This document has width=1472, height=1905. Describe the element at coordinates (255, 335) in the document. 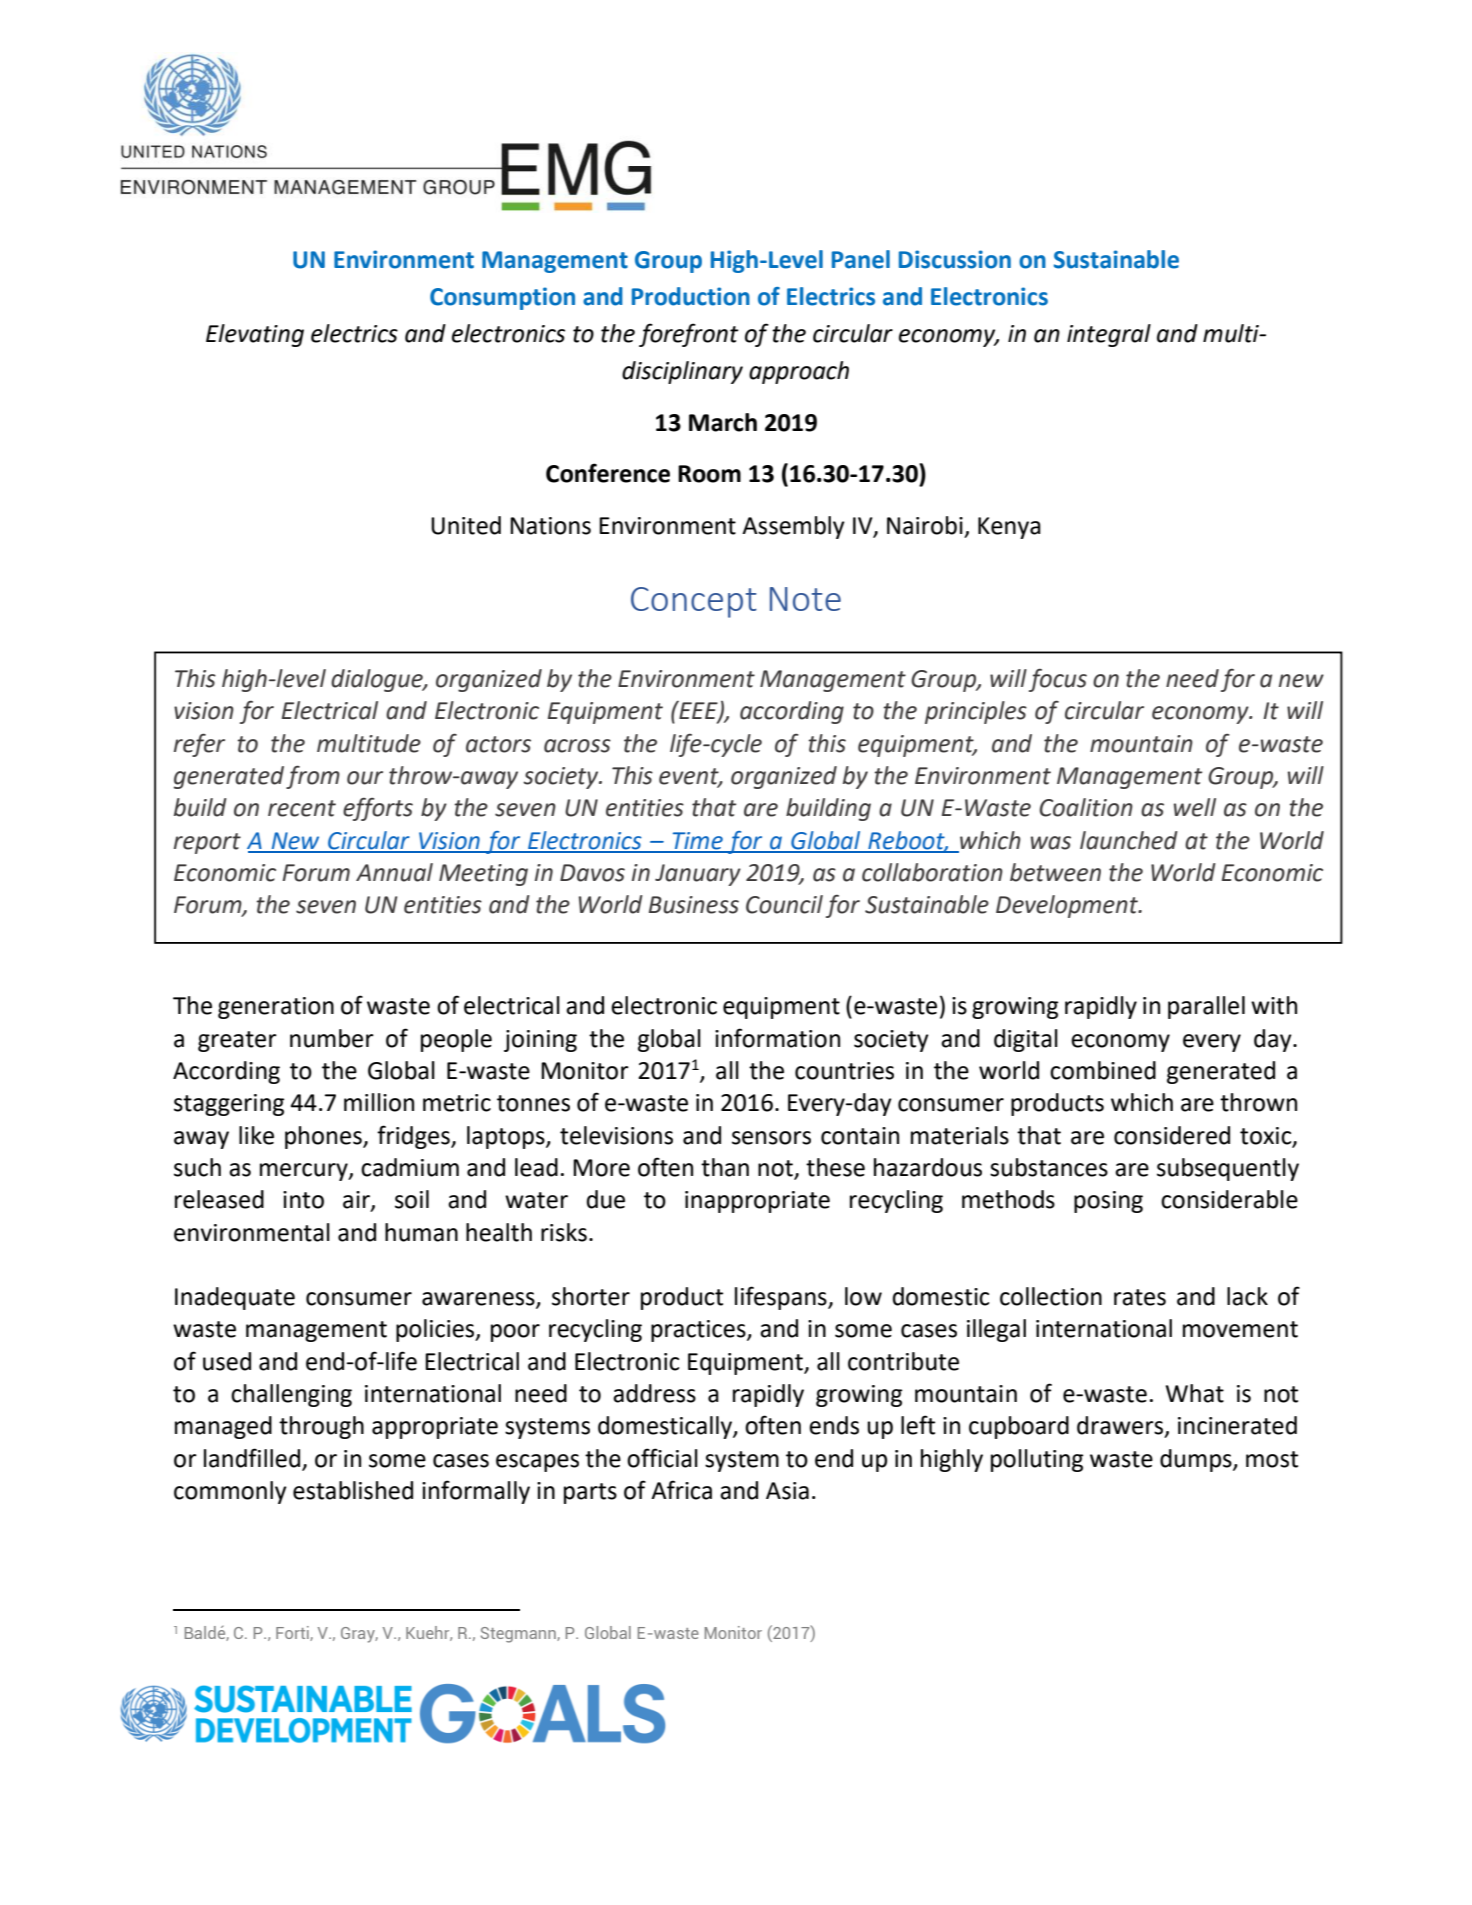

I see `Elevating` at that location.
